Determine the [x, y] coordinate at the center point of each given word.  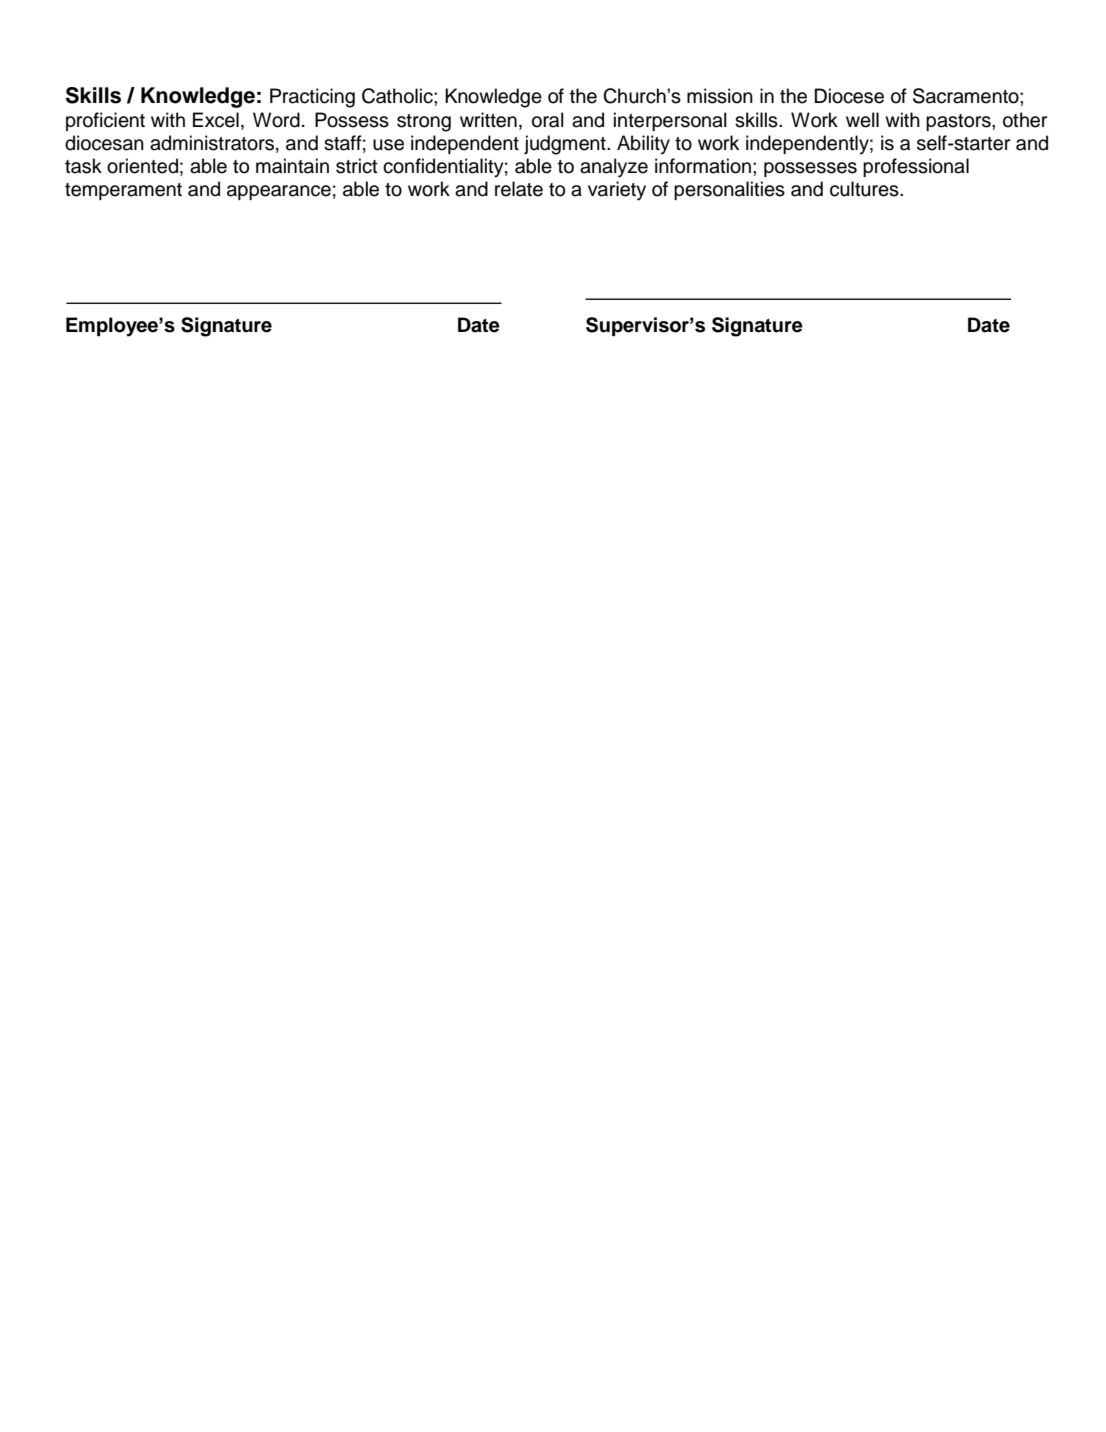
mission [720, 96]
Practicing [312, 98]
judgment [566, 145]
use [388, 145]
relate [519, 189]
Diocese [849, 96]
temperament [123, 191]
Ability [643, 145]
